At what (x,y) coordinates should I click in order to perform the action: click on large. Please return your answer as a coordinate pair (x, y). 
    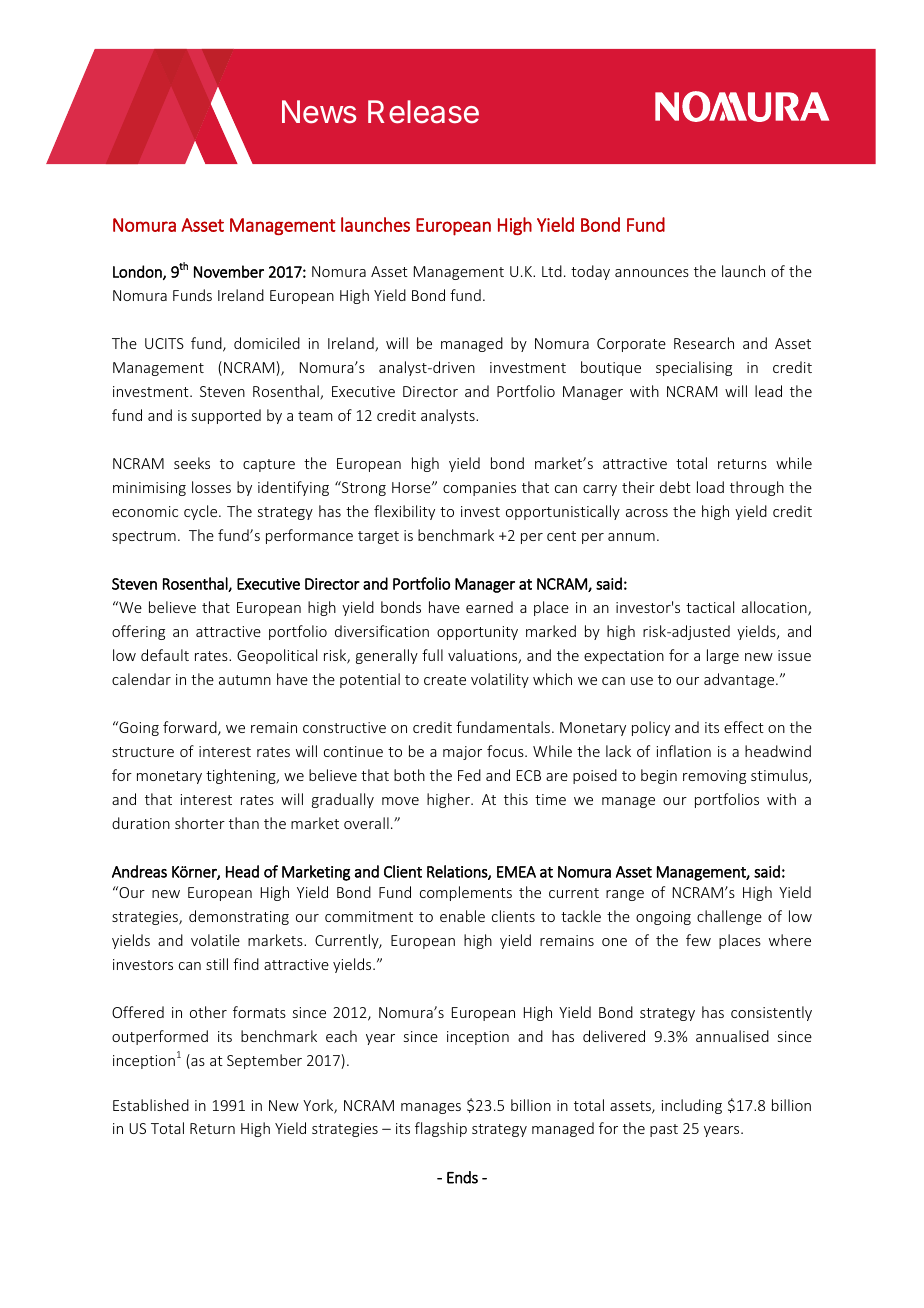
    Looking at the image, I should click on (723, 656).
